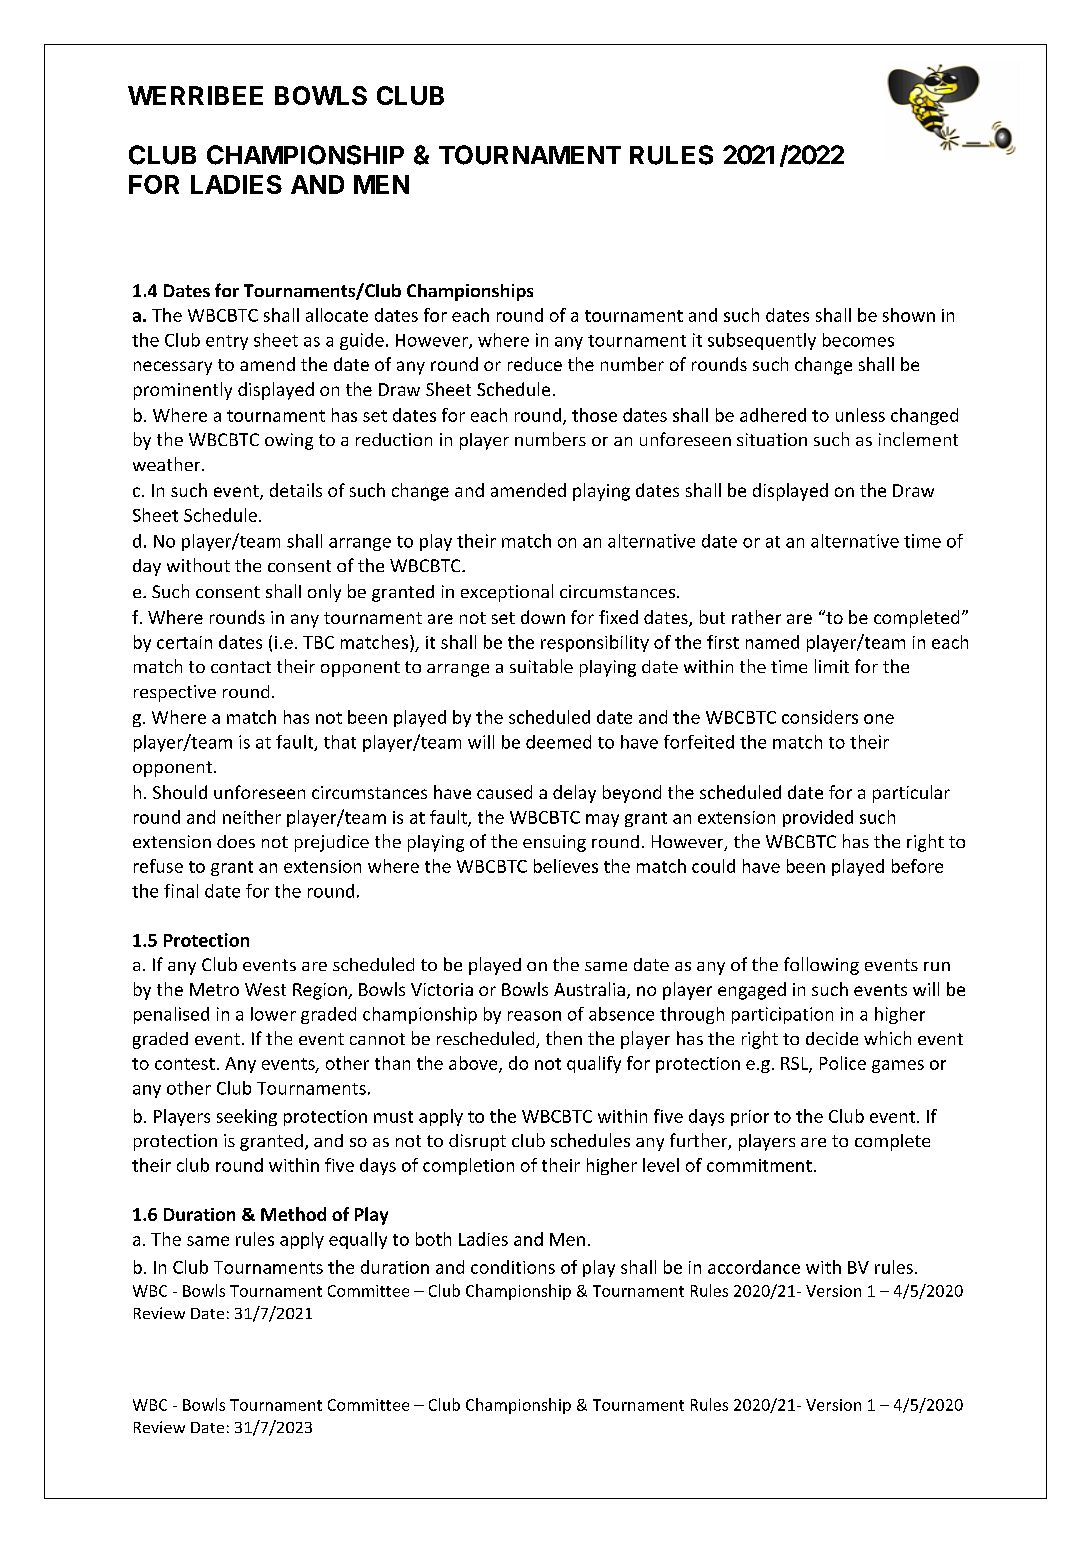 The width and height of the screenshot is (1091, 1543). What do you see at coordinates (541, 666) in the screenshot?
I see `suitable` at bounding box center [541, 666].
